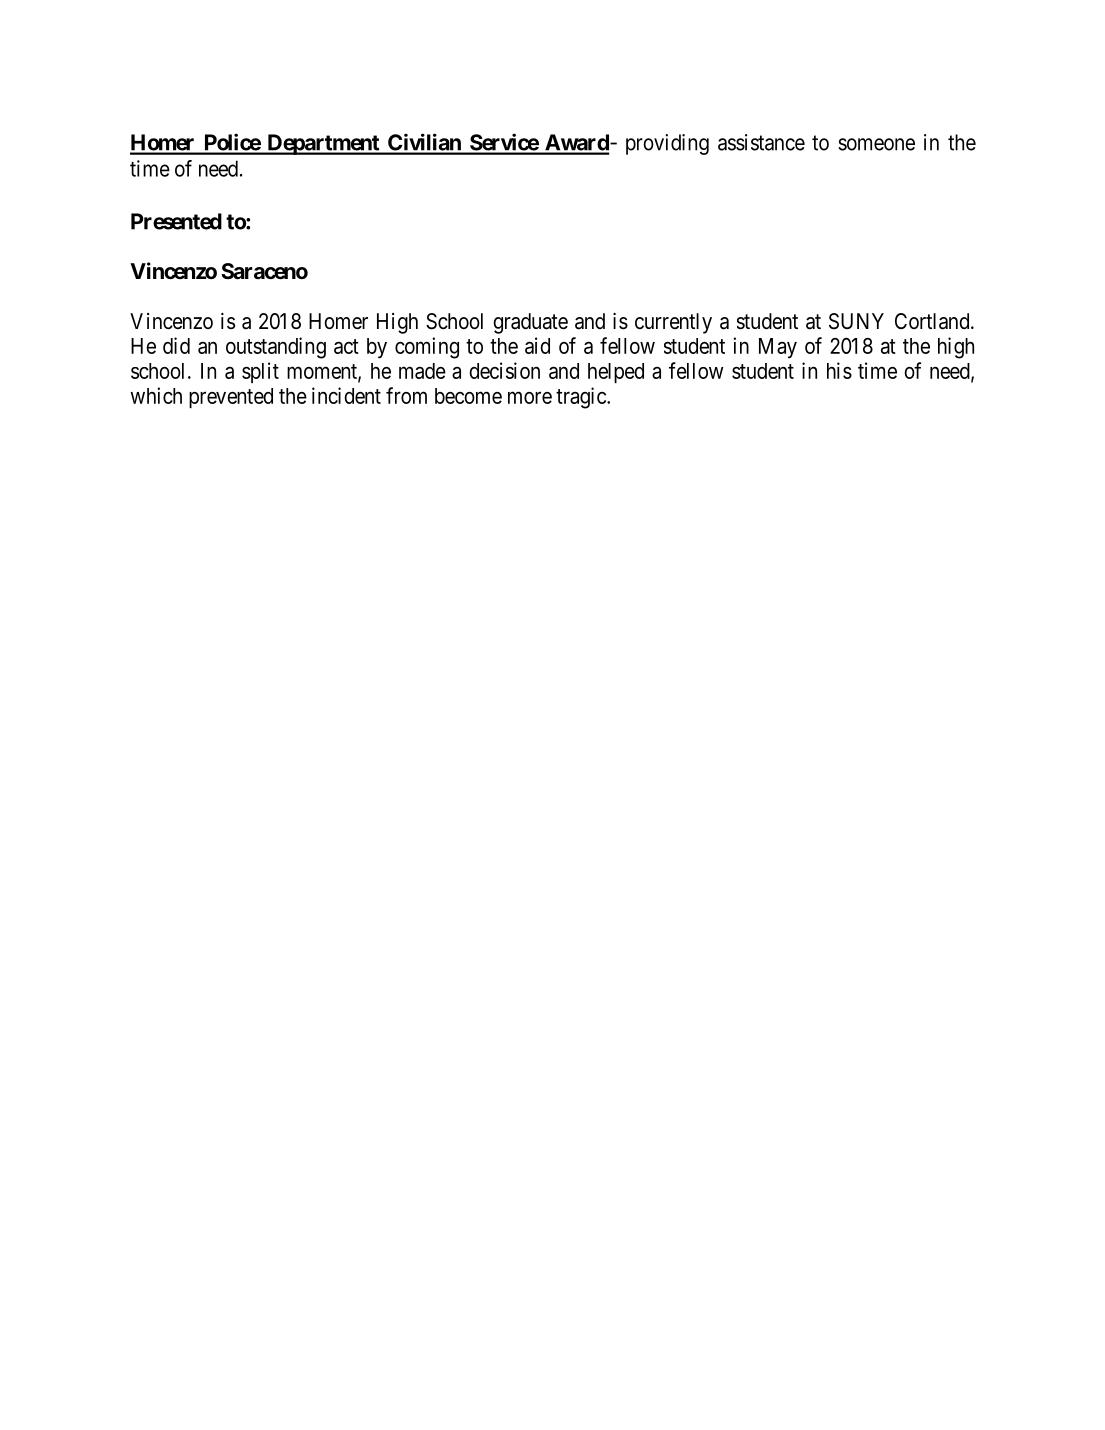 Image resolution: width=1105 pixels, height=1430 pixels. What do you see at coordinates (616, 373) in the image?
I see `helped` at bounding box center [616, 373].
